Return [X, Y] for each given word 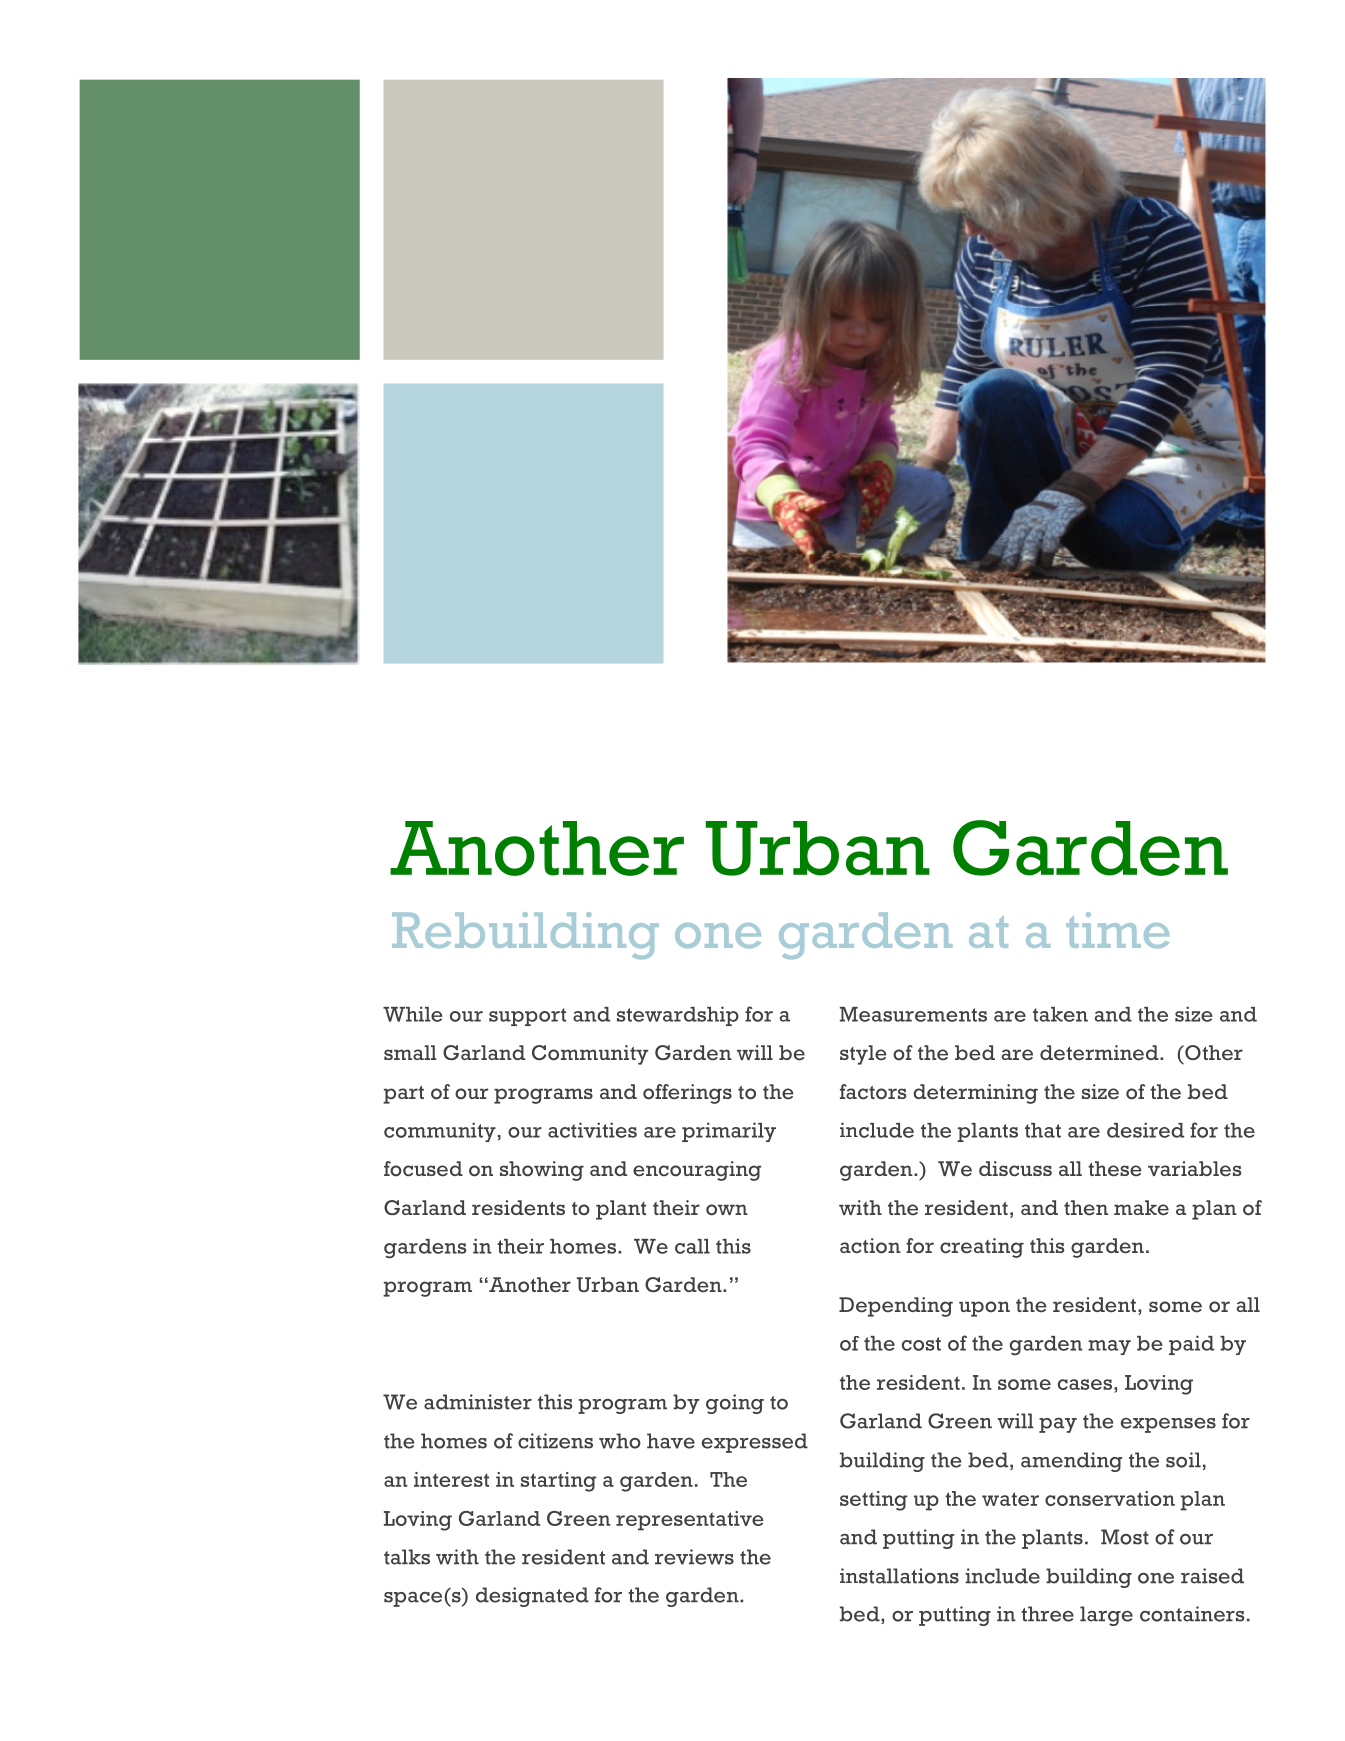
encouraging [697, 1171]
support [527, 1017]
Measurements [913, 1014]
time [1117, 930]
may [1109, 1347]
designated [532, 1597]
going [735, 1404]
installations [899, 1576]
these [1115, 1169]
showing [542, 1171]
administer [478, 1402]
